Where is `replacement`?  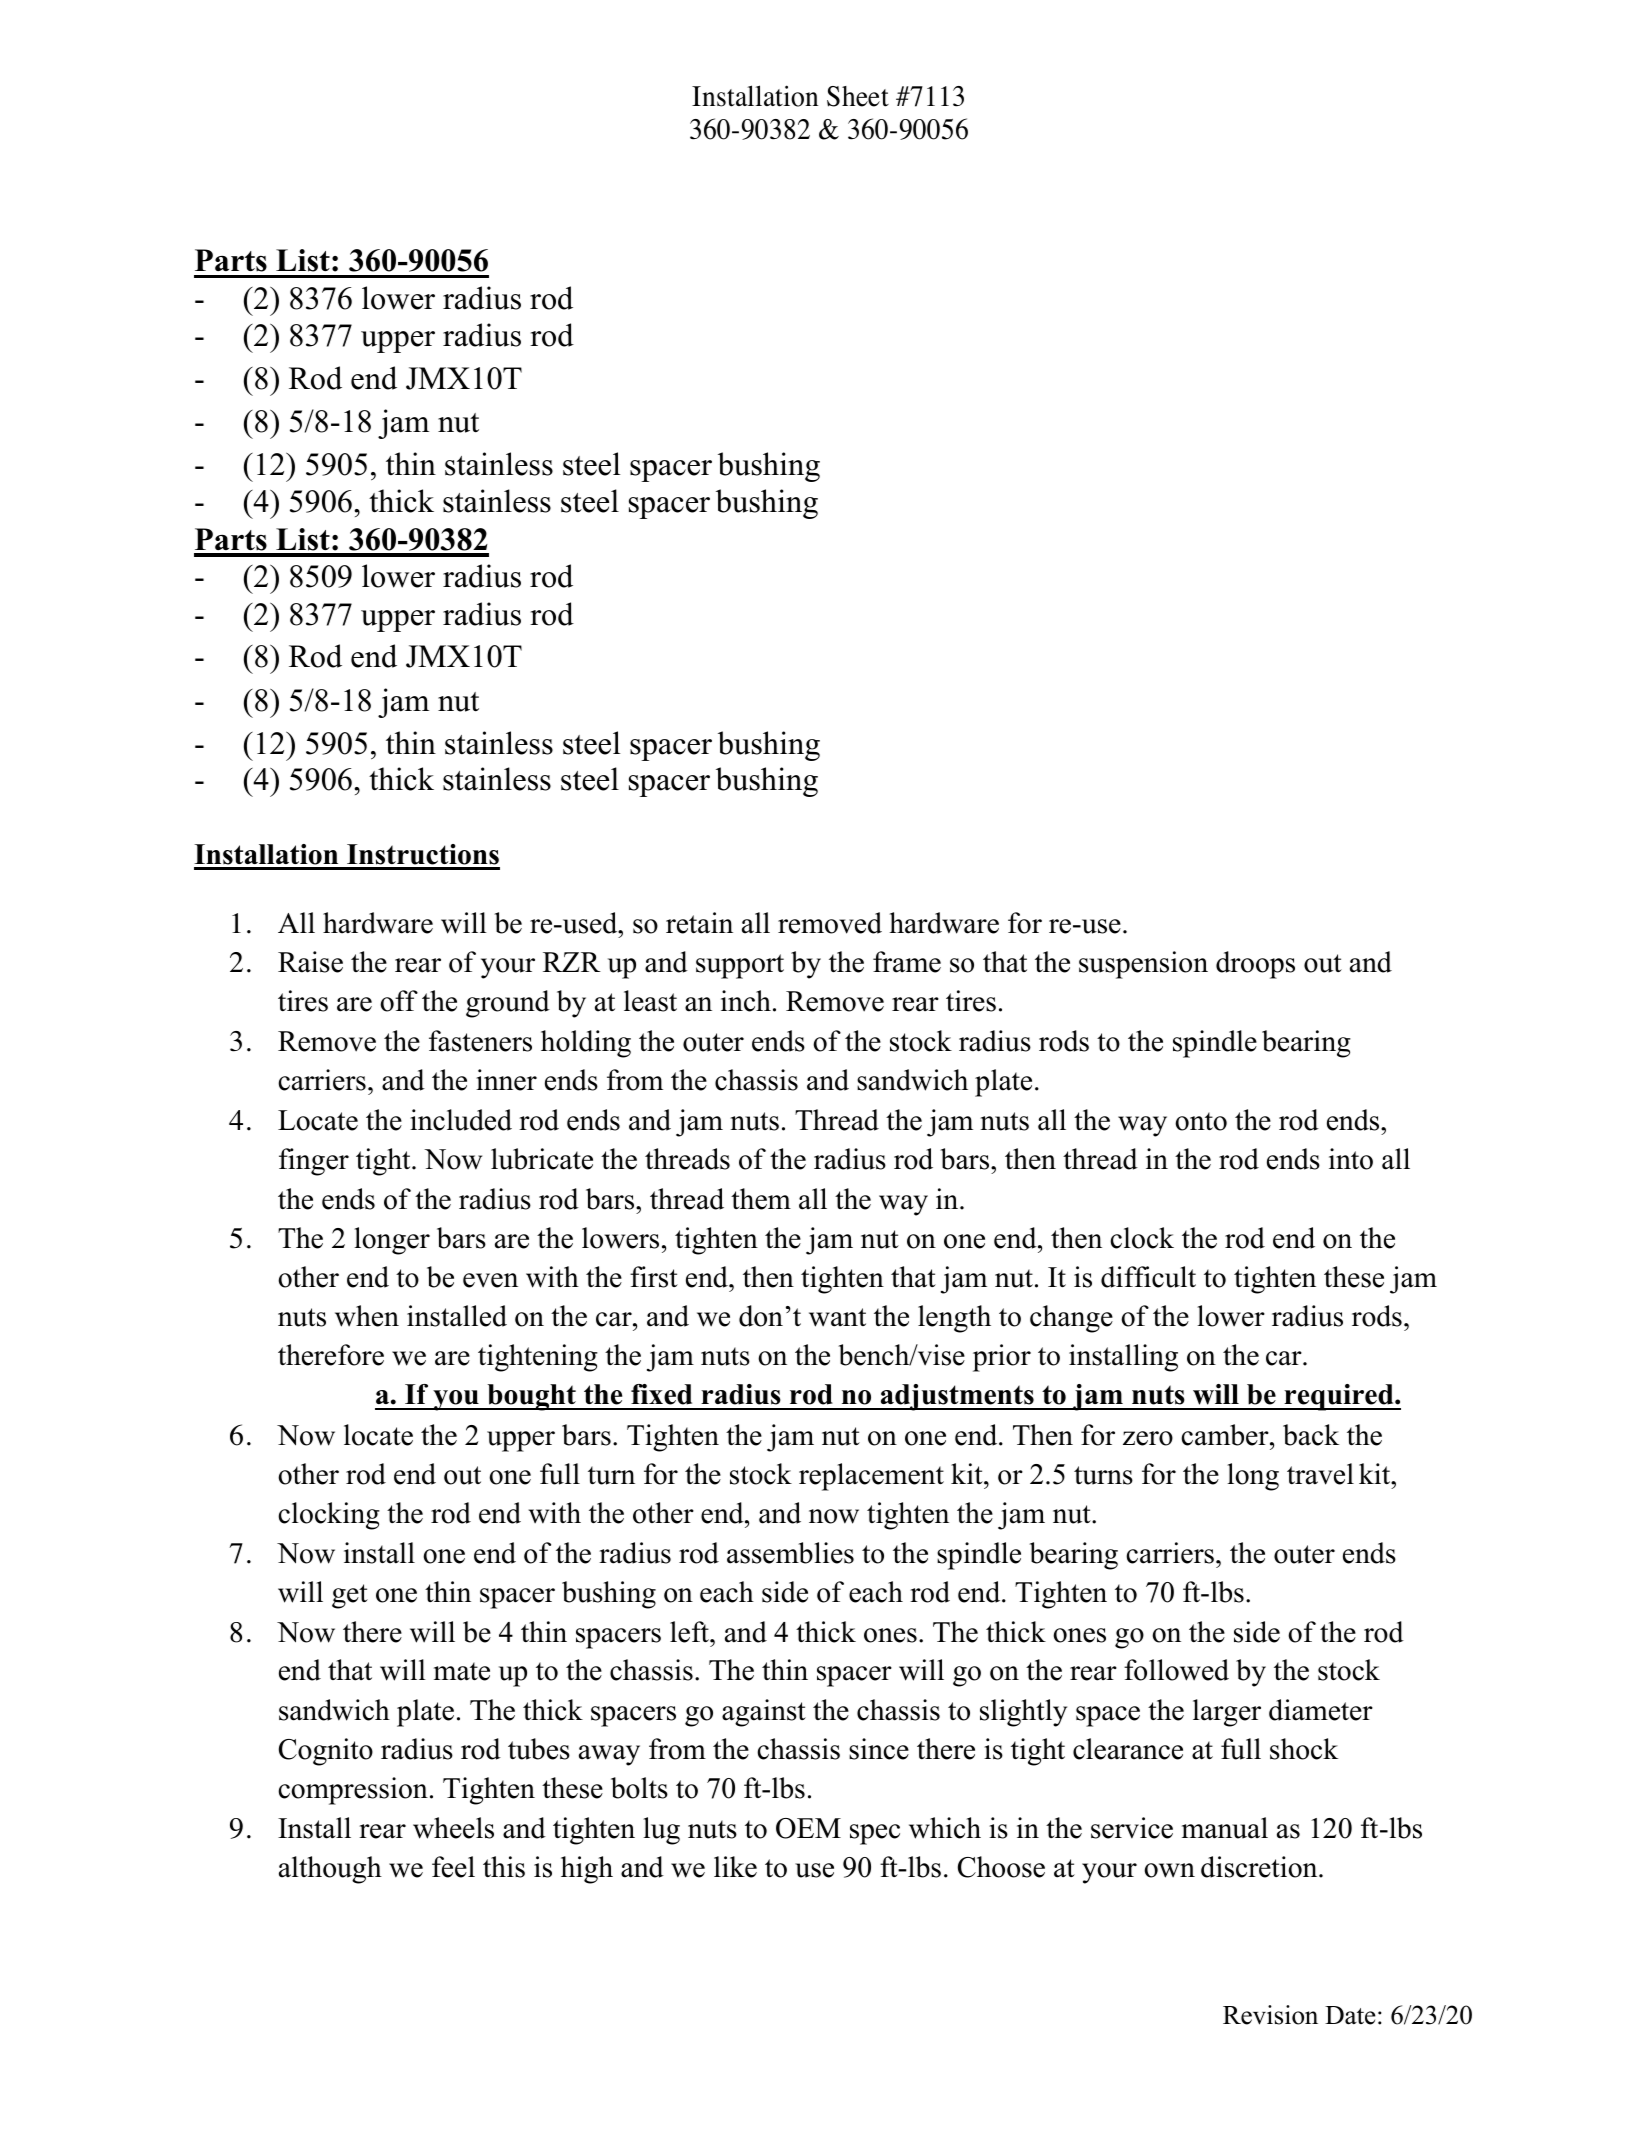
replacement is located at coordinates (871, 1477).
